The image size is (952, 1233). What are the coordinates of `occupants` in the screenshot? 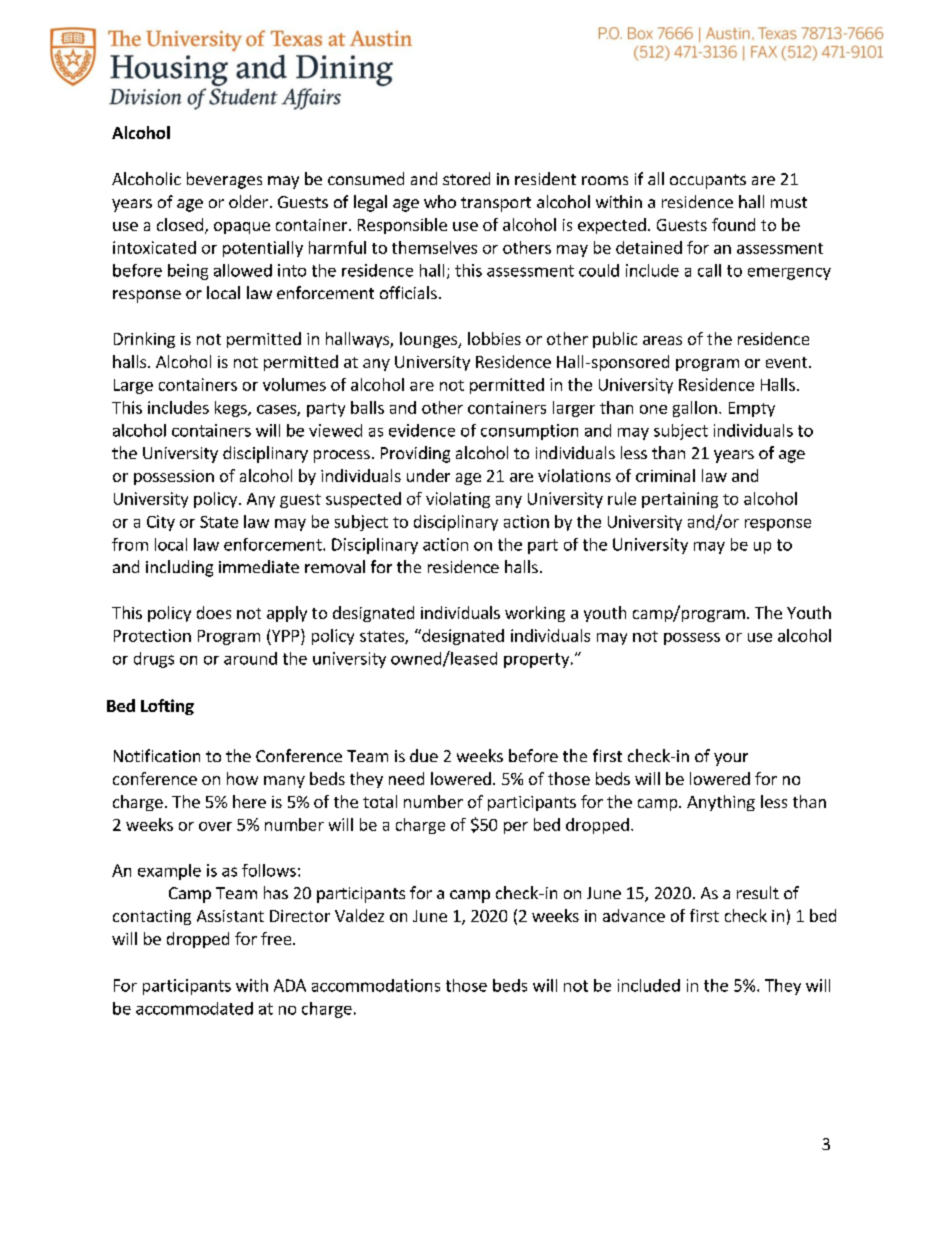 It's located at (708, 181).
